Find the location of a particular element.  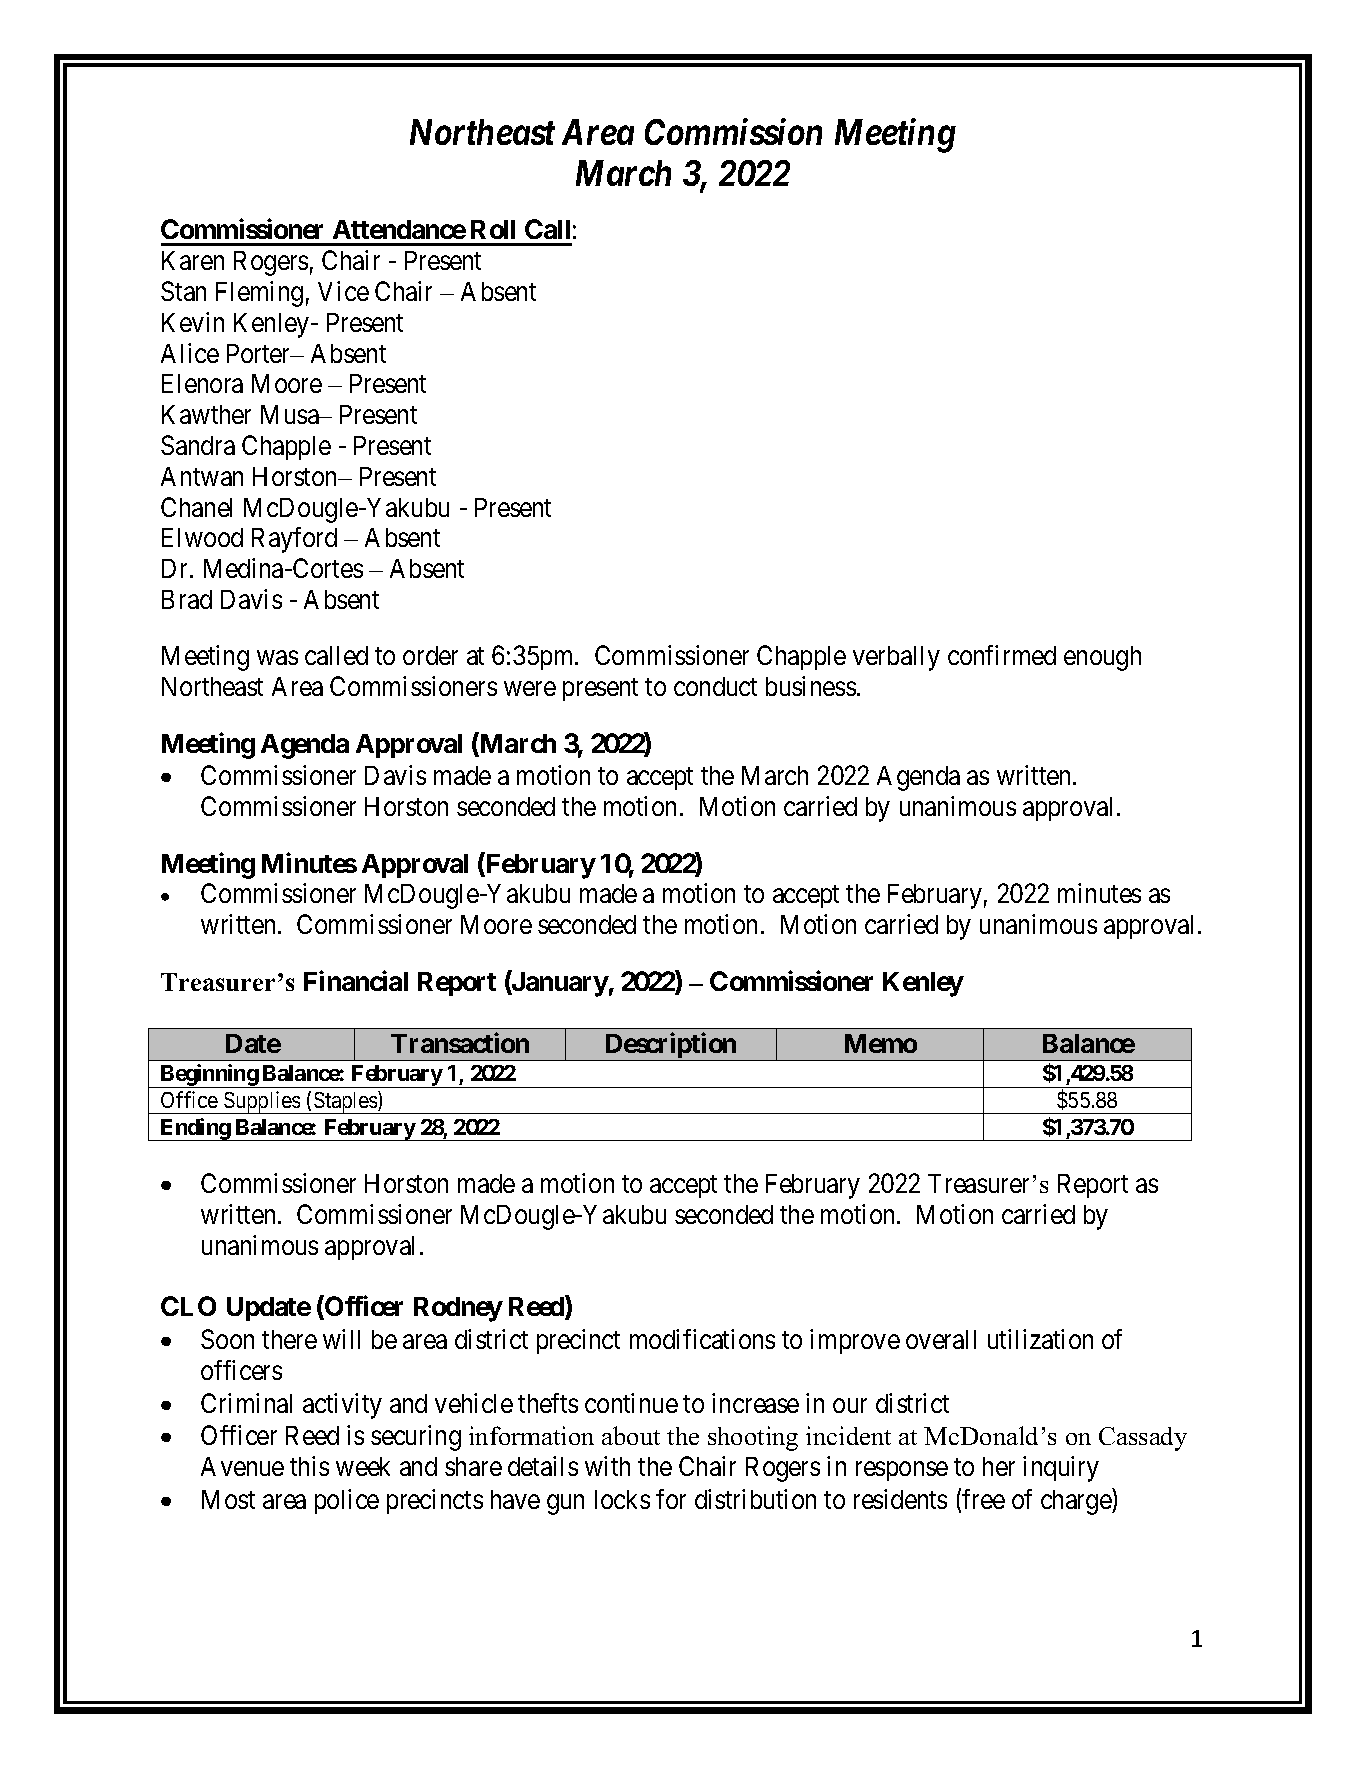

Fleming is located at coordinates (259, 294).
